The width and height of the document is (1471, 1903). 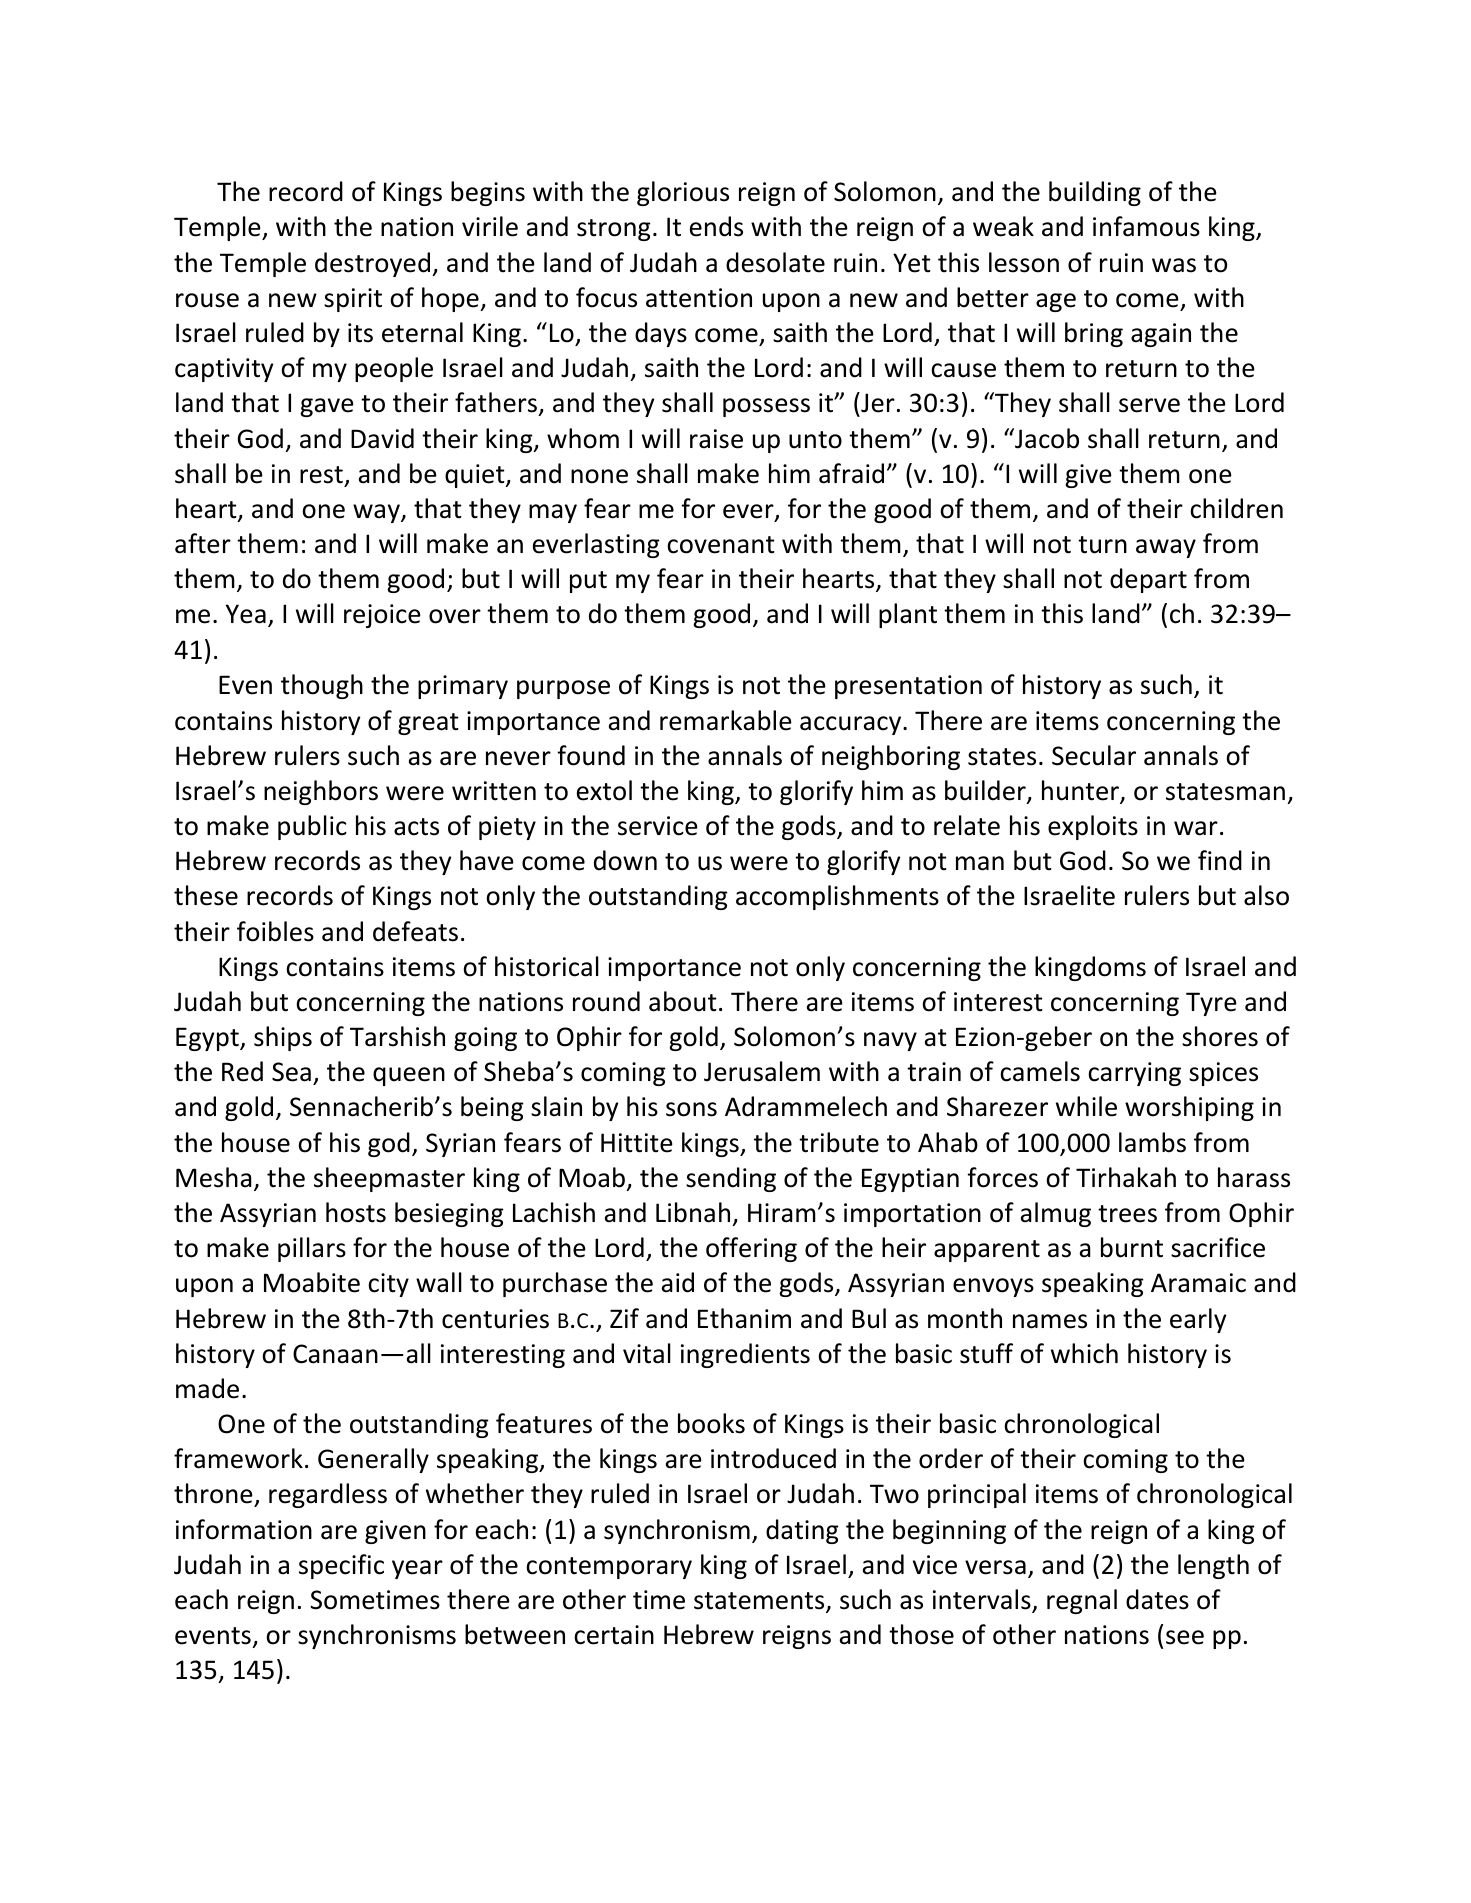 I want to click on statements, so click(x=760, y=1602).
